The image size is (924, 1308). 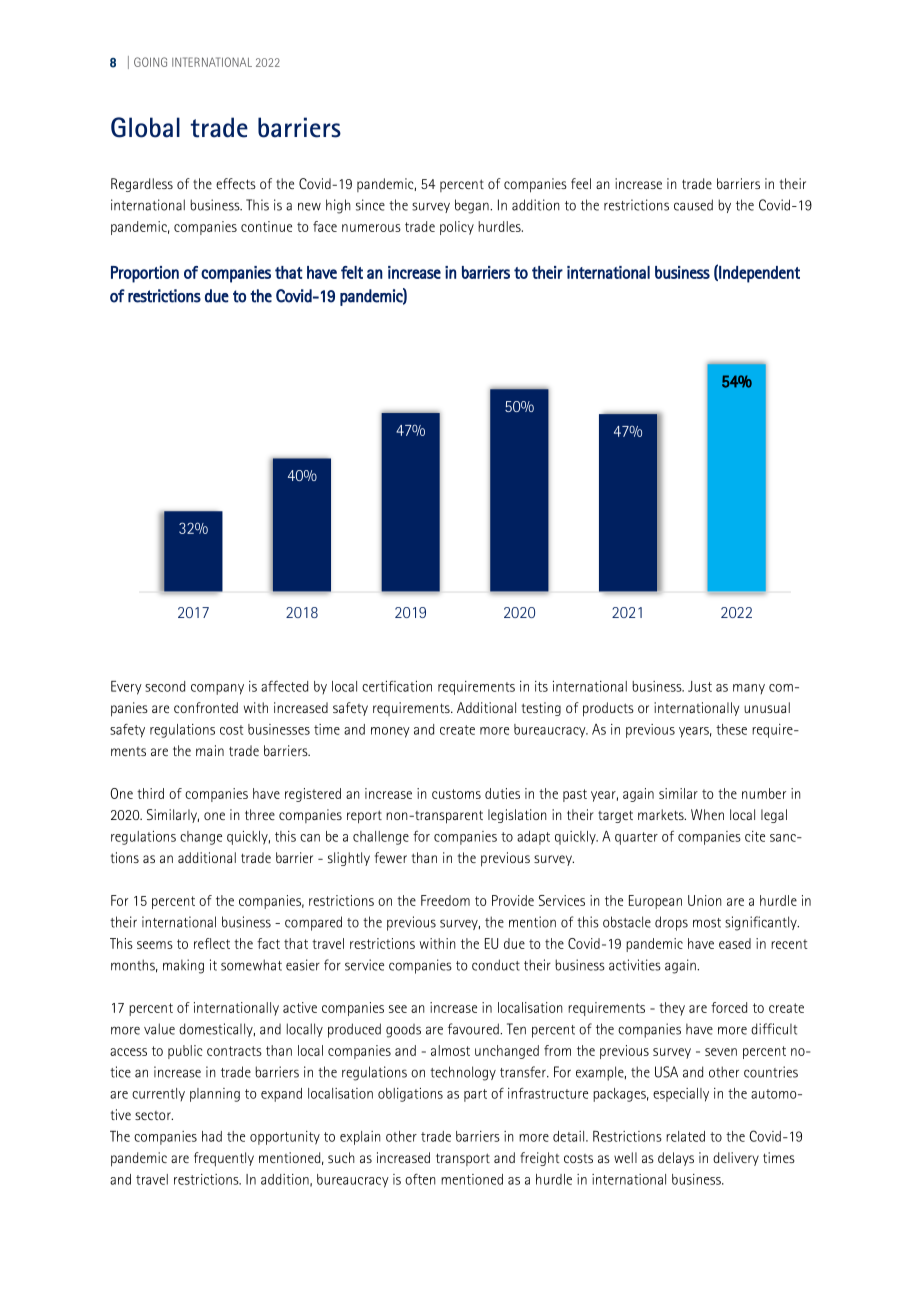 I want to click on related, so click(x=685, y=1136).
